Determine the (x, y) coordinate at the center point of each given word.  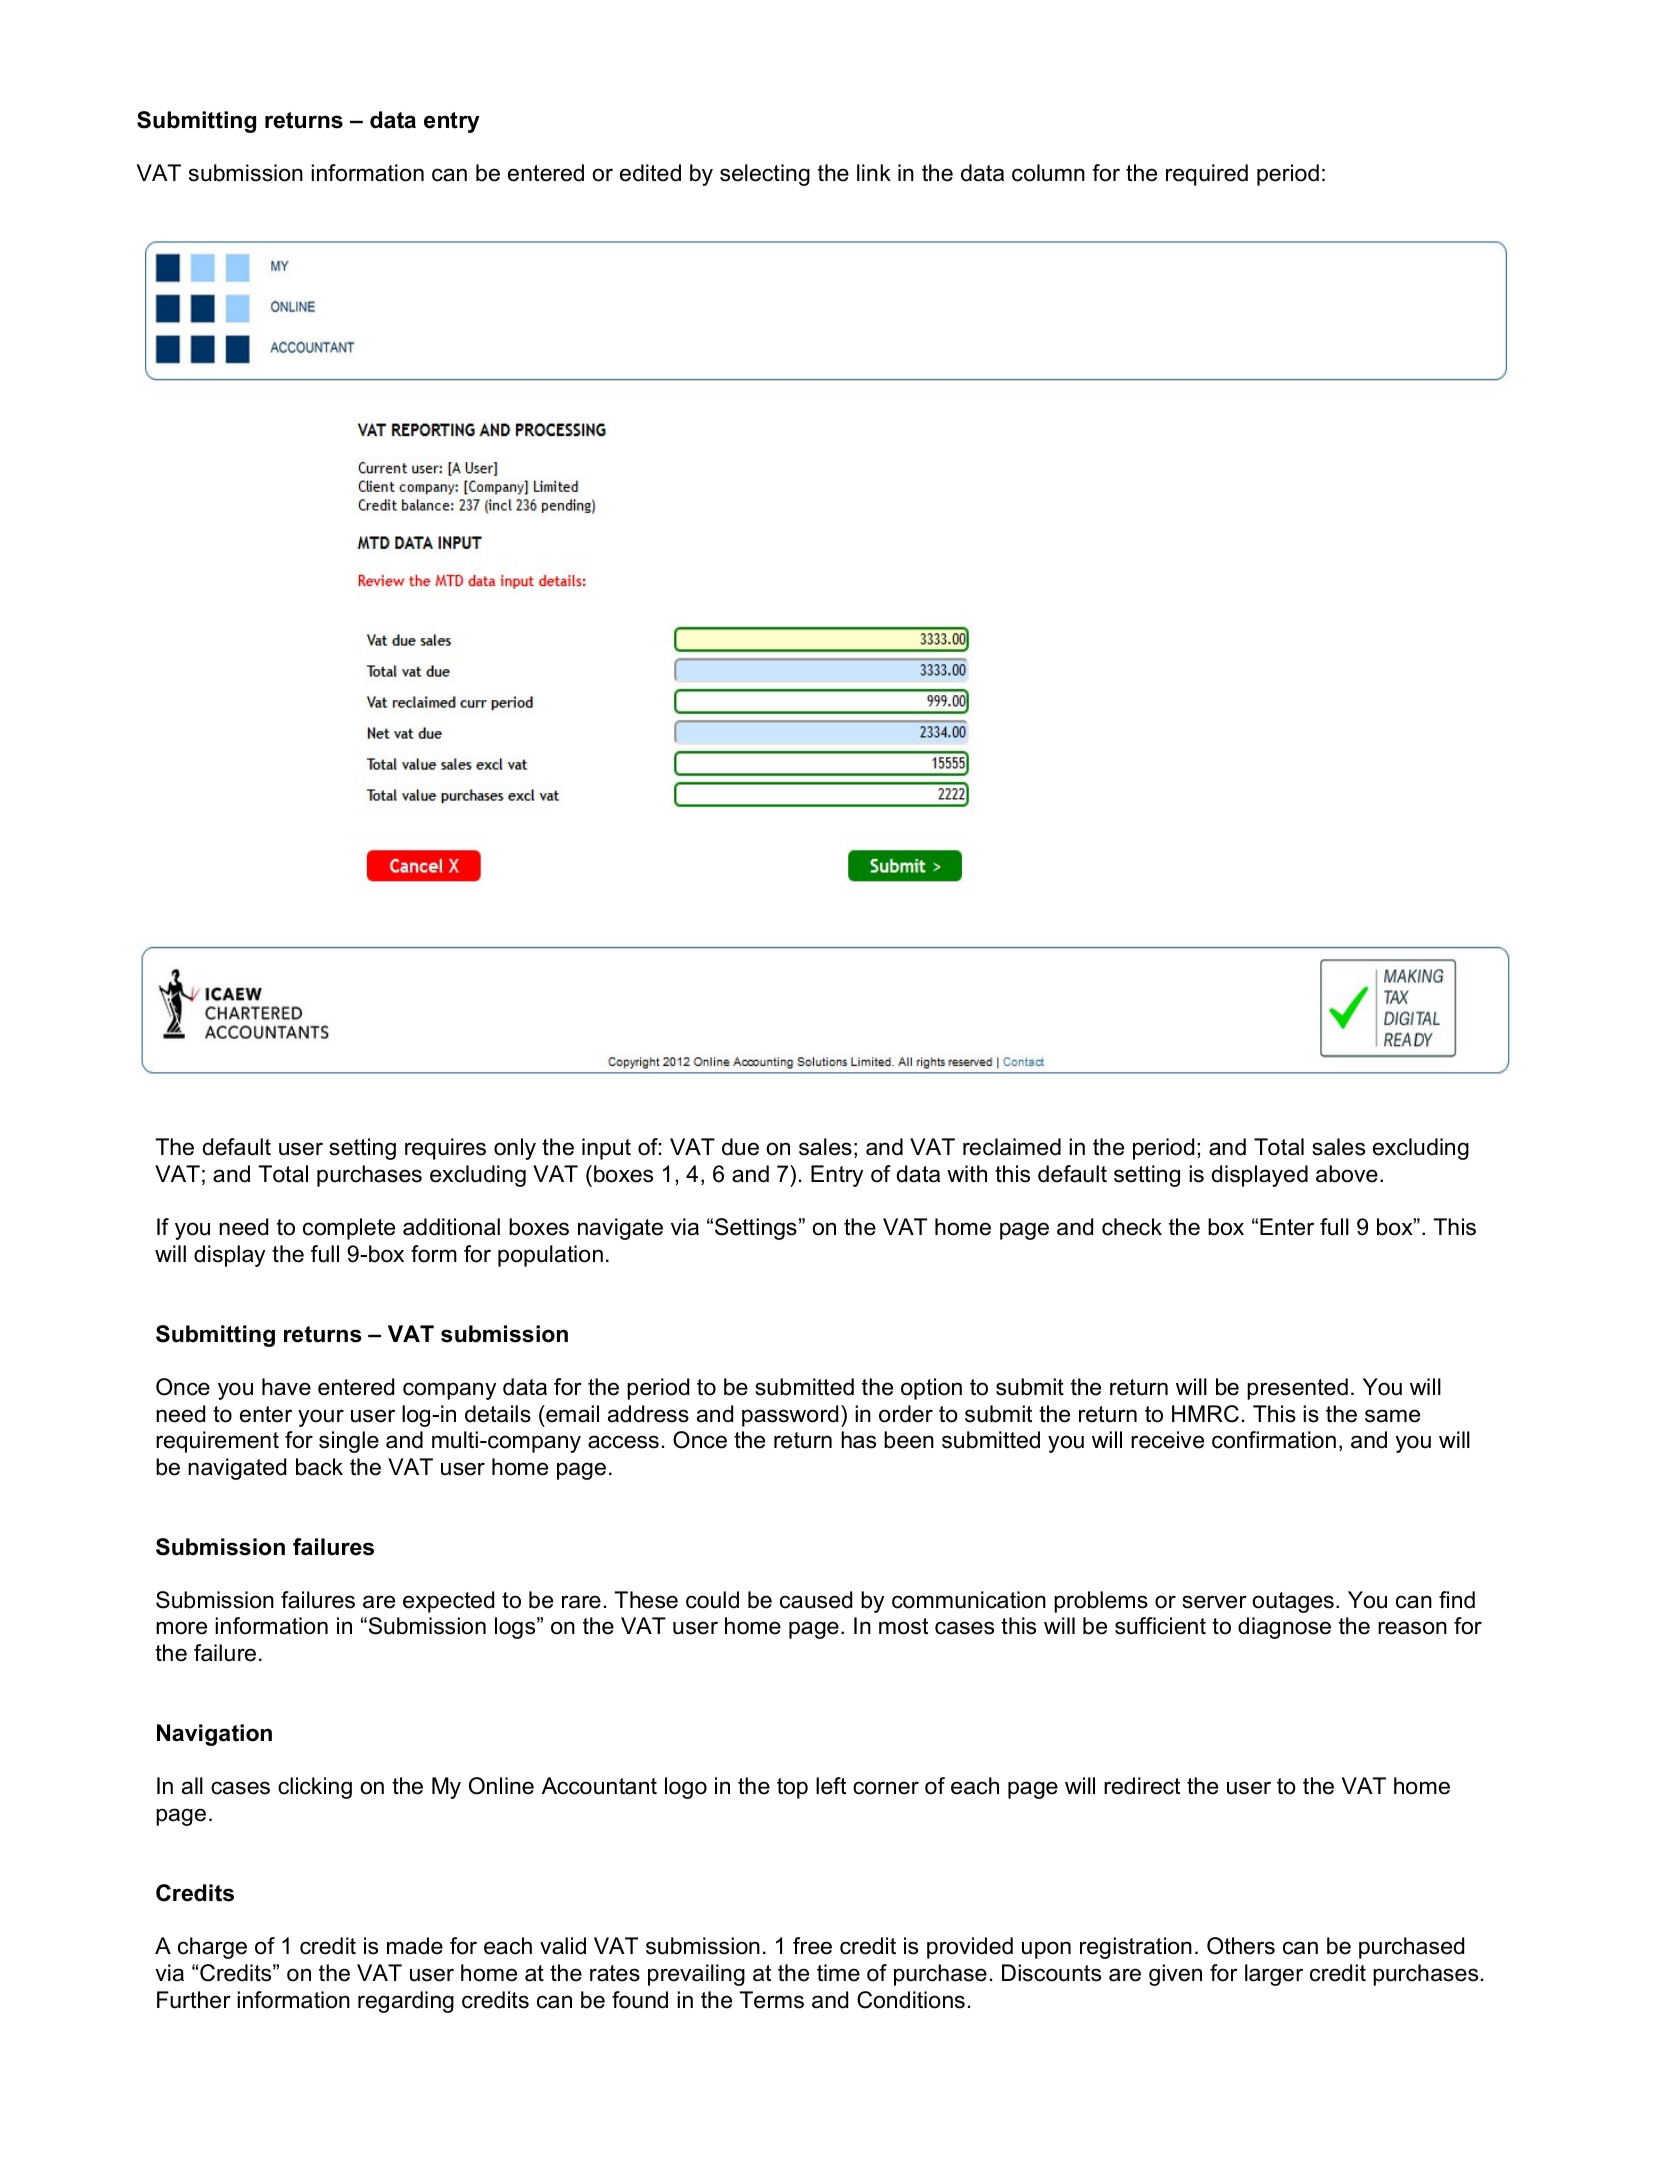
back (319, 1467)
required (1207, 175)
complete (349, 1229)
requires (445, 1149)
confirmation (1274, 1440)
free (812, 1946)
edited (650, 173)
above (1347, 1174)
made (415, 1946)
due (740, 1147)
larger (1274, 1975)
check (1132, 1227)
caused (816, 1600)
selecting (765, 175)
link (874, 172)
